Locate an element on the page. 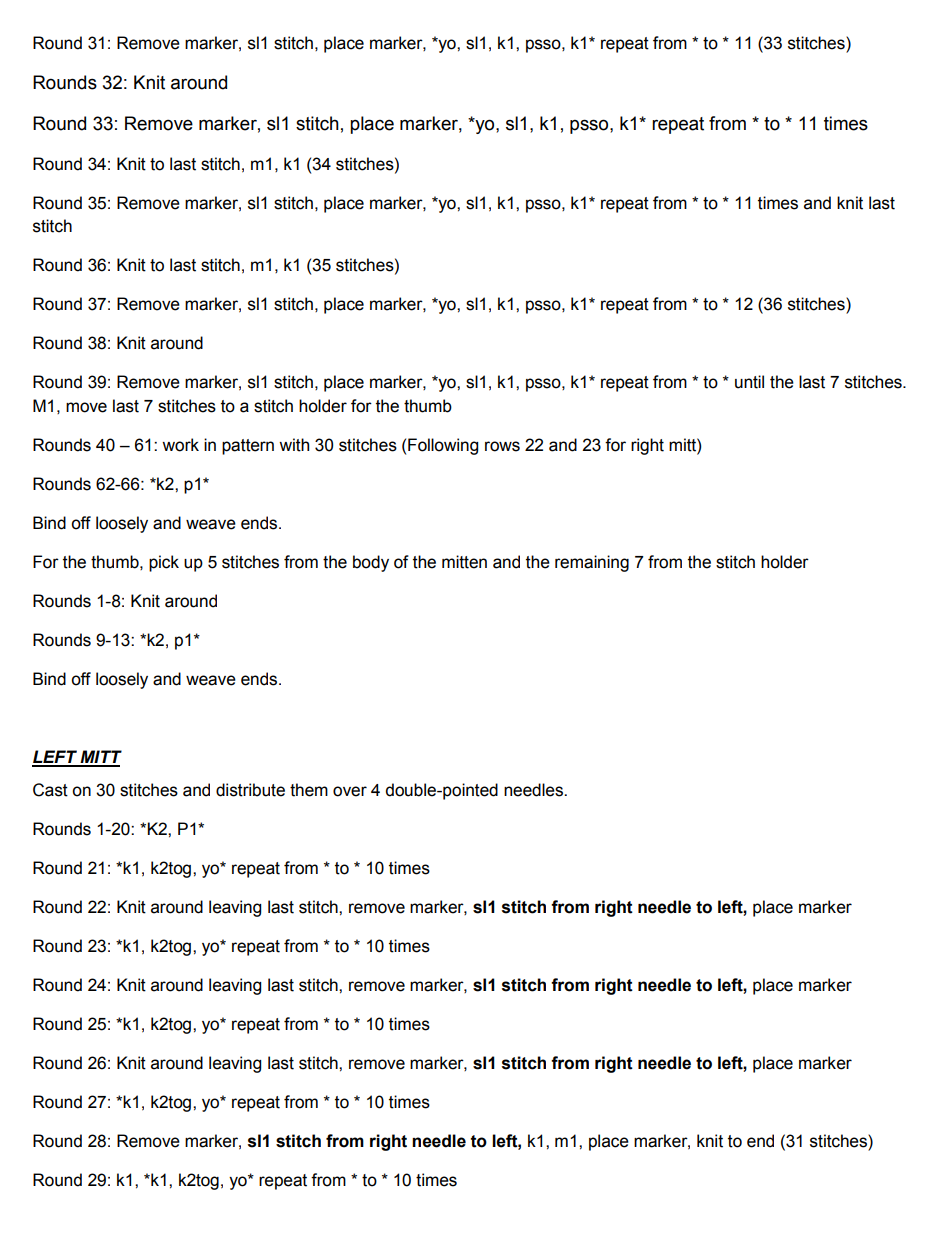 The width and height of the page is (952, 1233). remaining is located at coordinates (592, 563).
